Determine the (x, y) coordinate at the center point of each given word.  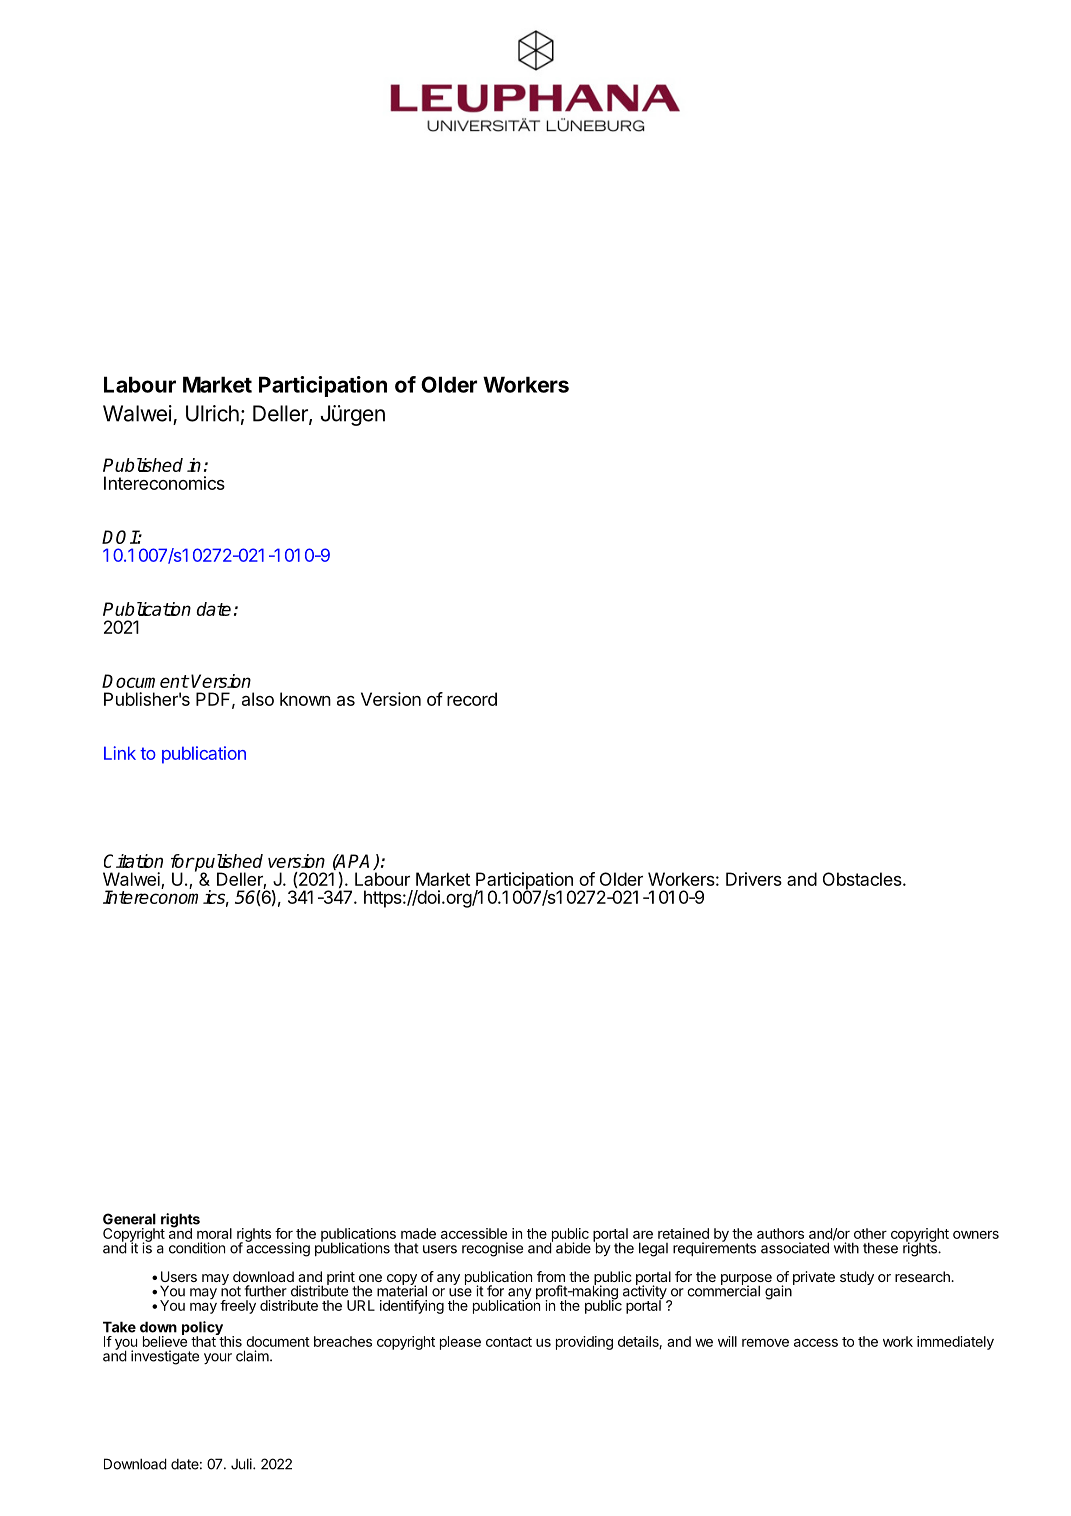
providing (584, 1343)
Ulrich (212, 413)
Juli (242, 1464)
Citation (133, 861)
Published (143, 465)
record (472, 699)
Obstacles (863, 879)
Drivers (754, 879)
